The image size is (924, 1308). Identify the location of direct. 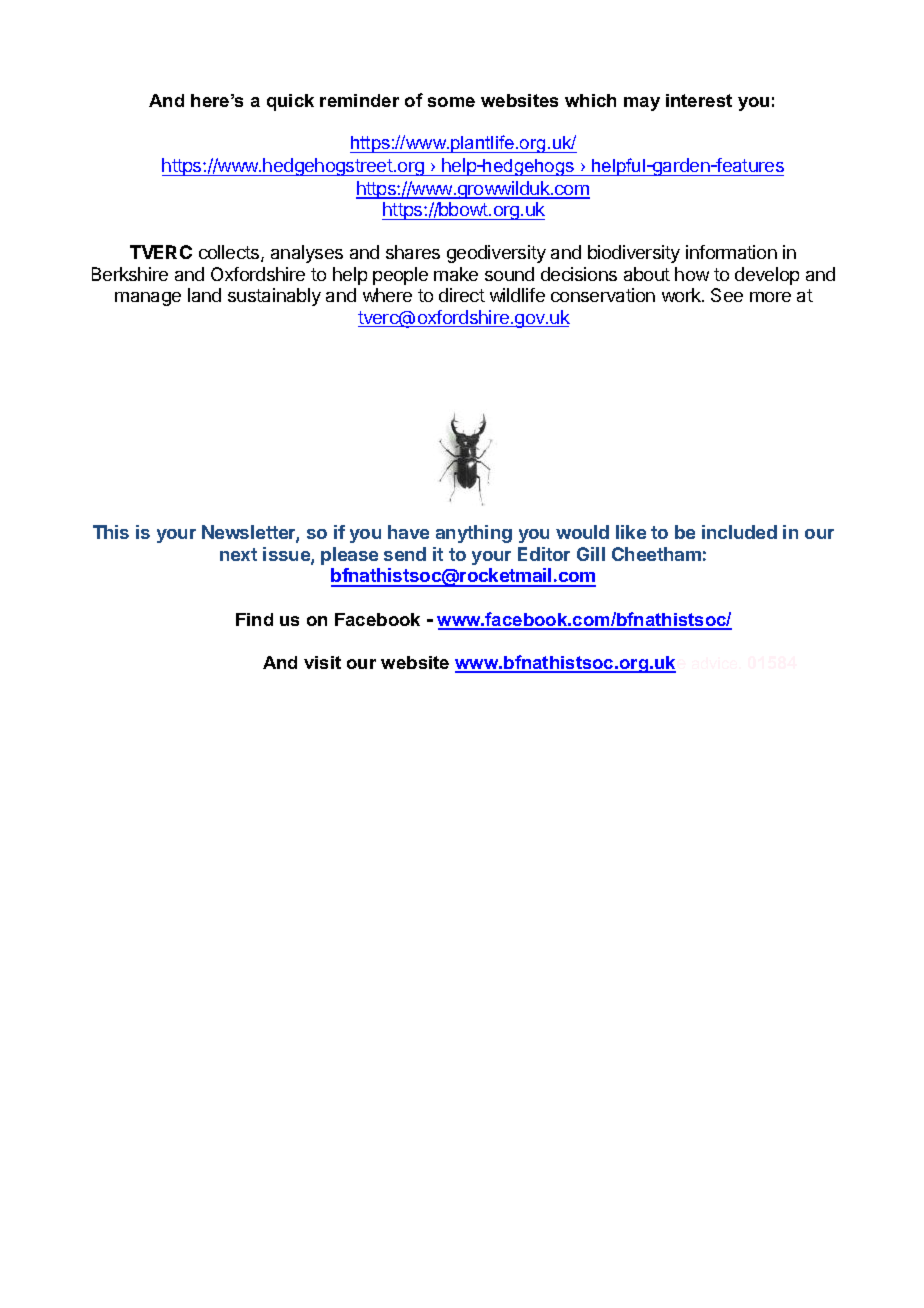
(462, 295).
